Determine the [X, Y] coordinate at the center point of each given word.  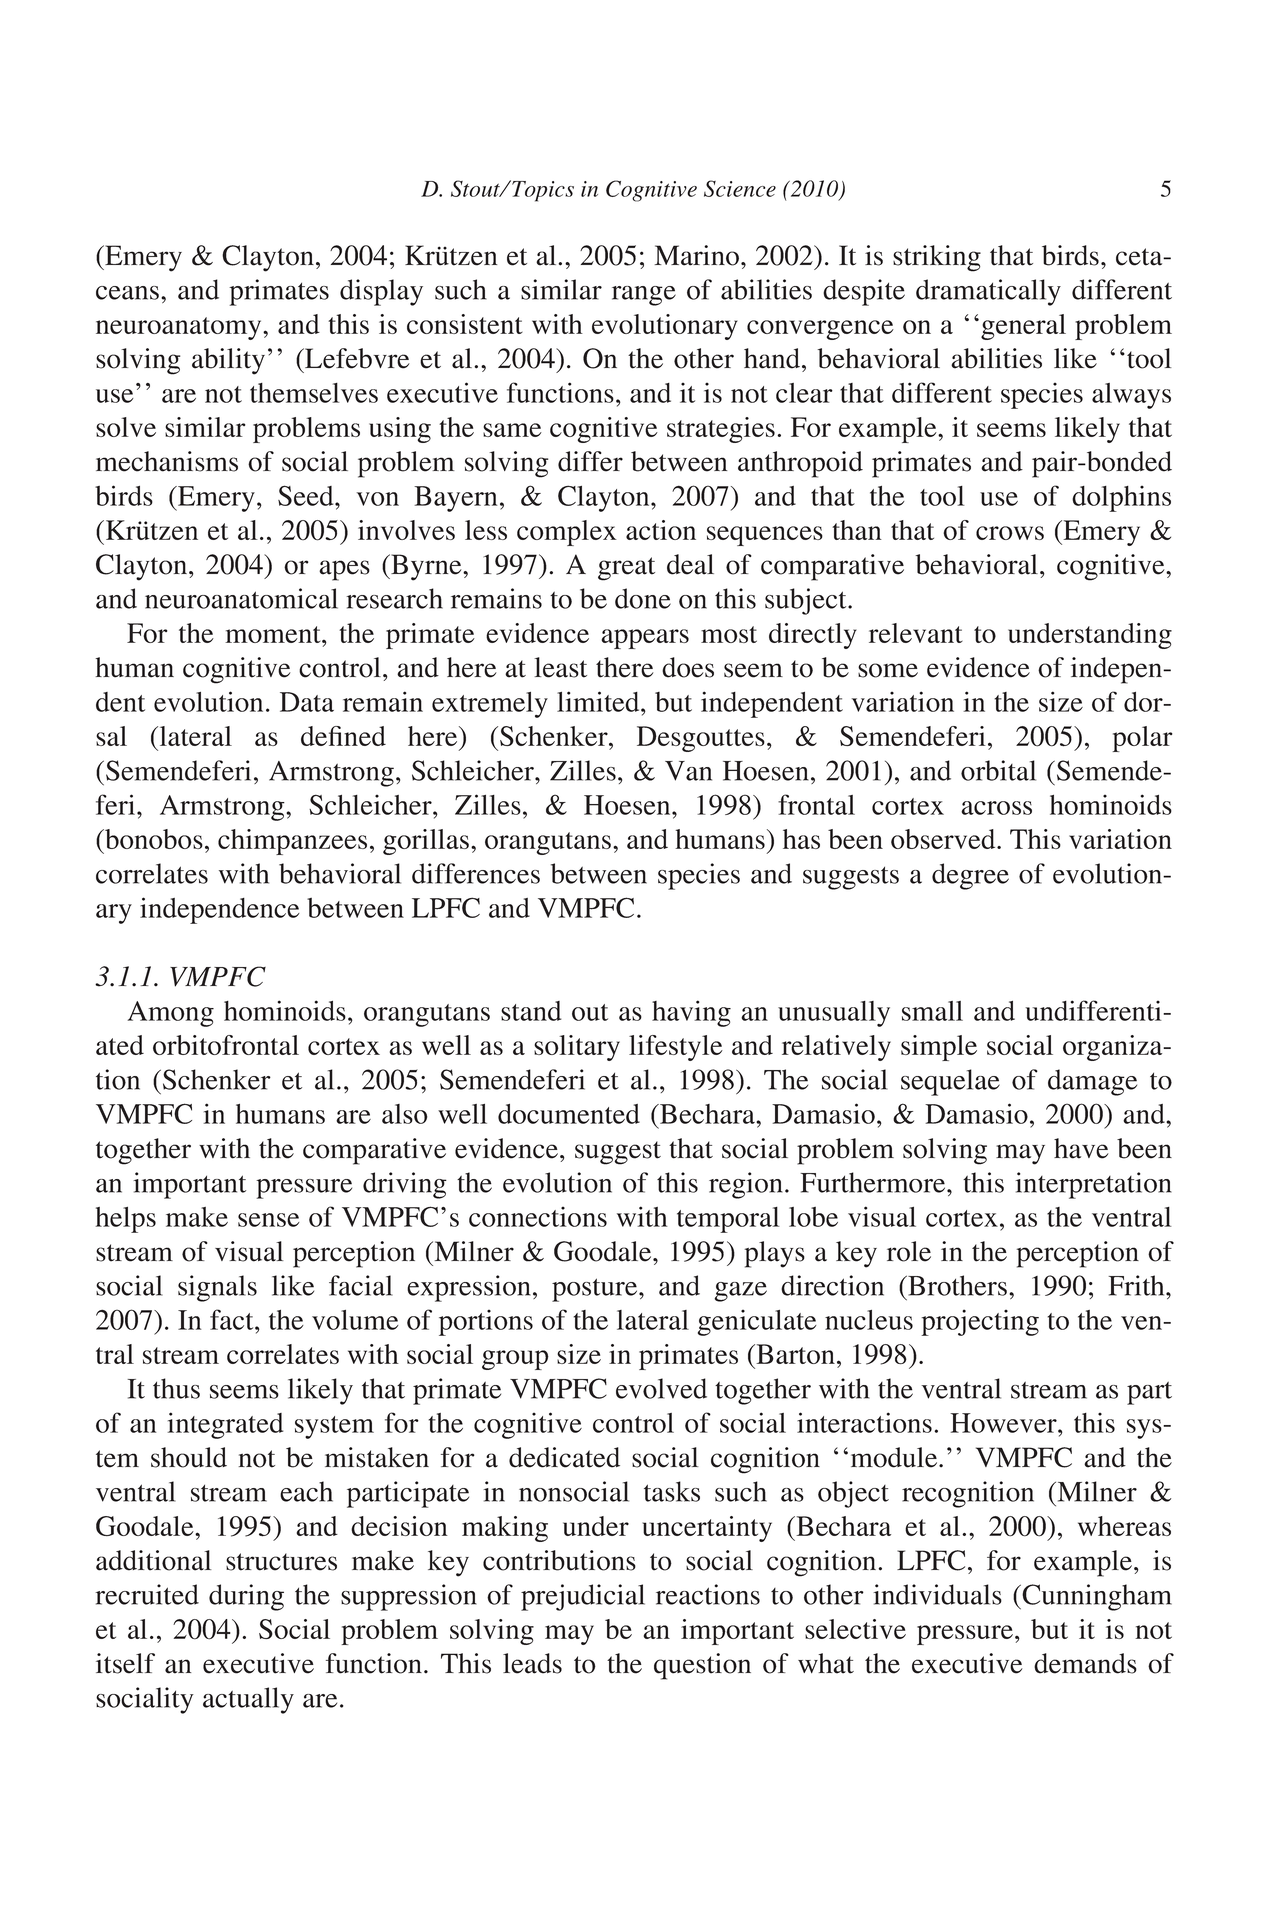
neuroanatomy [180, 328]
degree [970, 876]
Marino [698, 255]
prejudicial [583, 1597]
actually [248, 1700]
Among [170, 1014]
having [691, 1013]
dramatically [988, 292]
